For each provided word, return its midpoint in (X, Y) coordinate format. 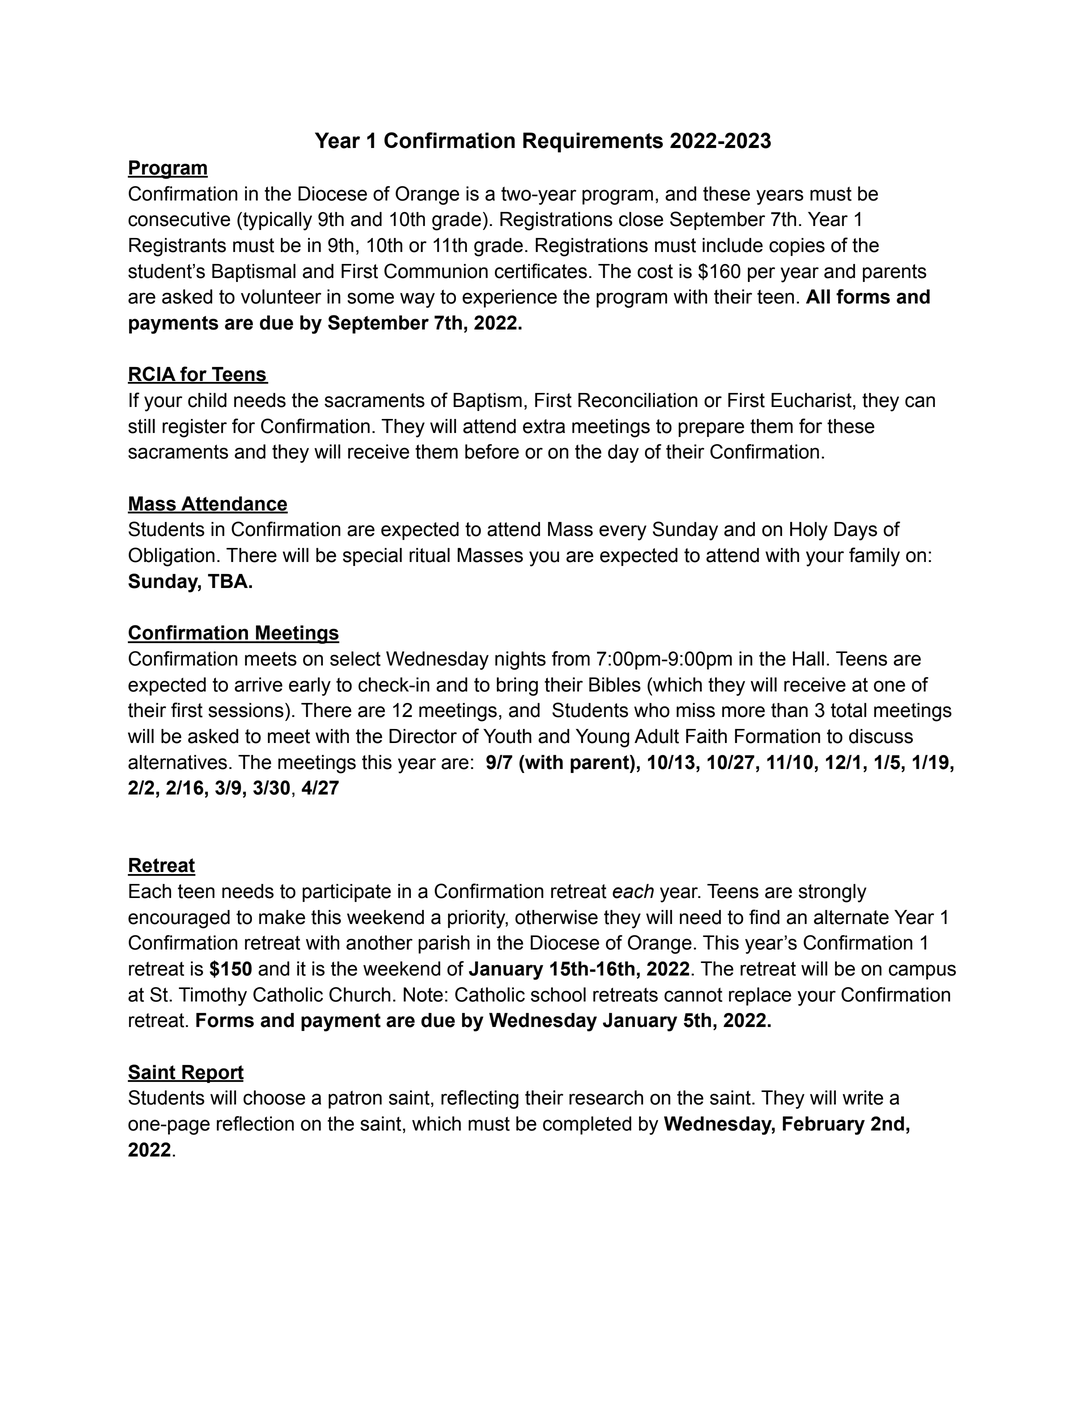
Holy (809, 531)
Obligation (171, 557)
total (848, 710)
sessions (247, 710)
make (282, 917)
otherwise (556, 917)
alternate (851, 917)
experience (509, 298)
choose (274, 1097)
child (207, 400)
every (623, 533)
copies (797, 247)
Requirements (593, 142)
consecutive (179, 219)
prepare (711, 429)
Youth (507, 736)
